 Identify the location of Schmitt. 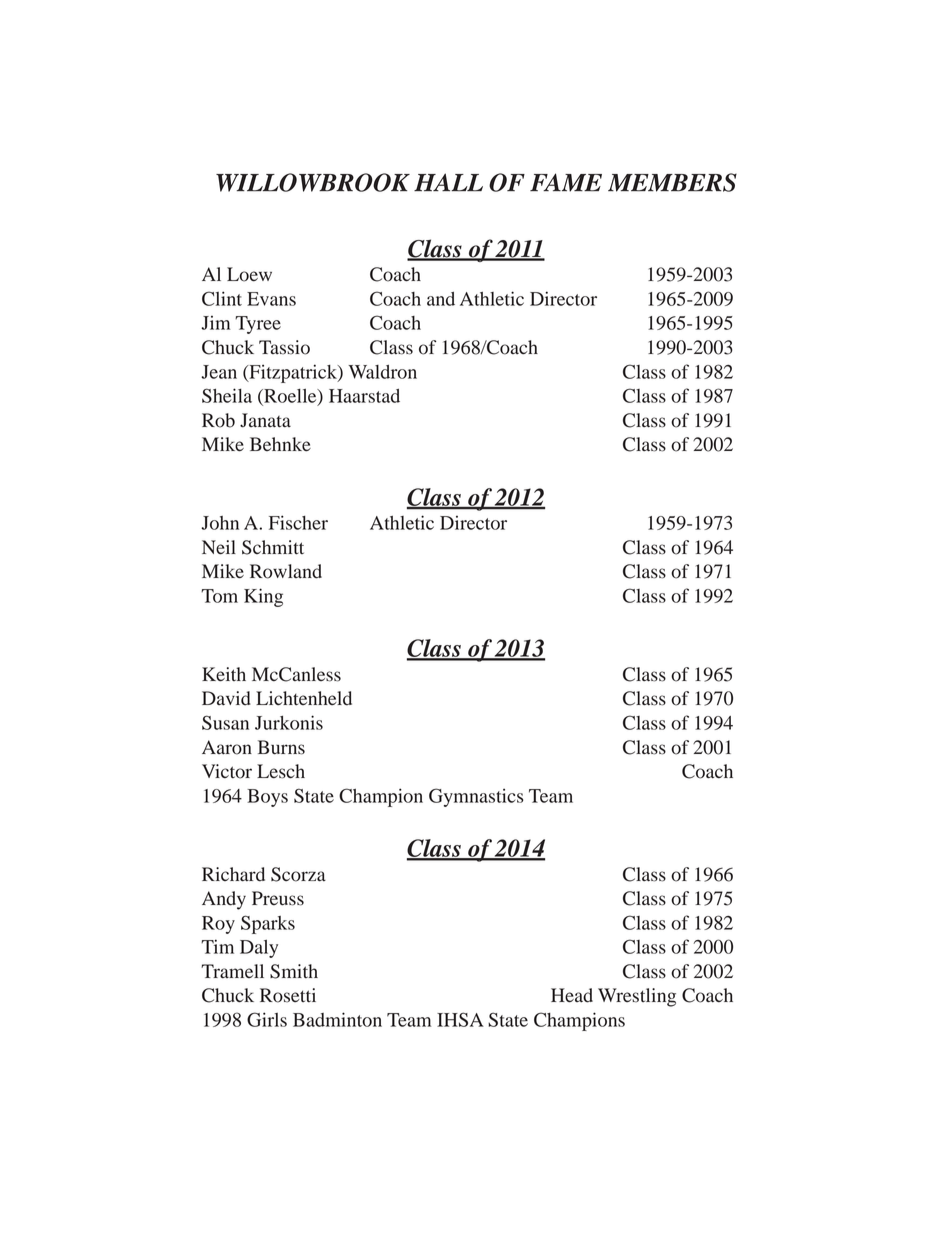
(273, 547).
